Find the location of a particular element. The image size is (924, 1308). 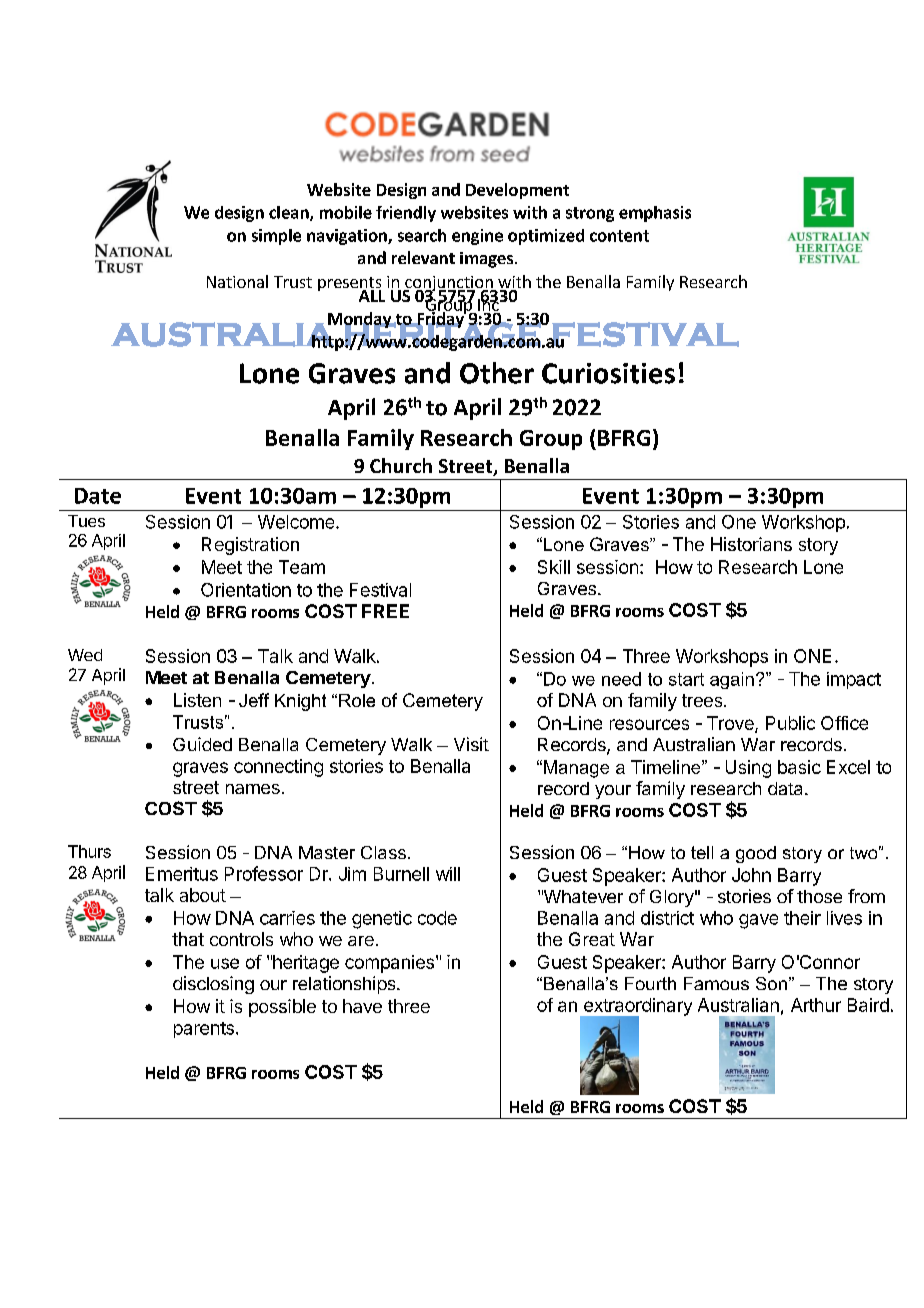

simple is located at coordinates (276, 237).
